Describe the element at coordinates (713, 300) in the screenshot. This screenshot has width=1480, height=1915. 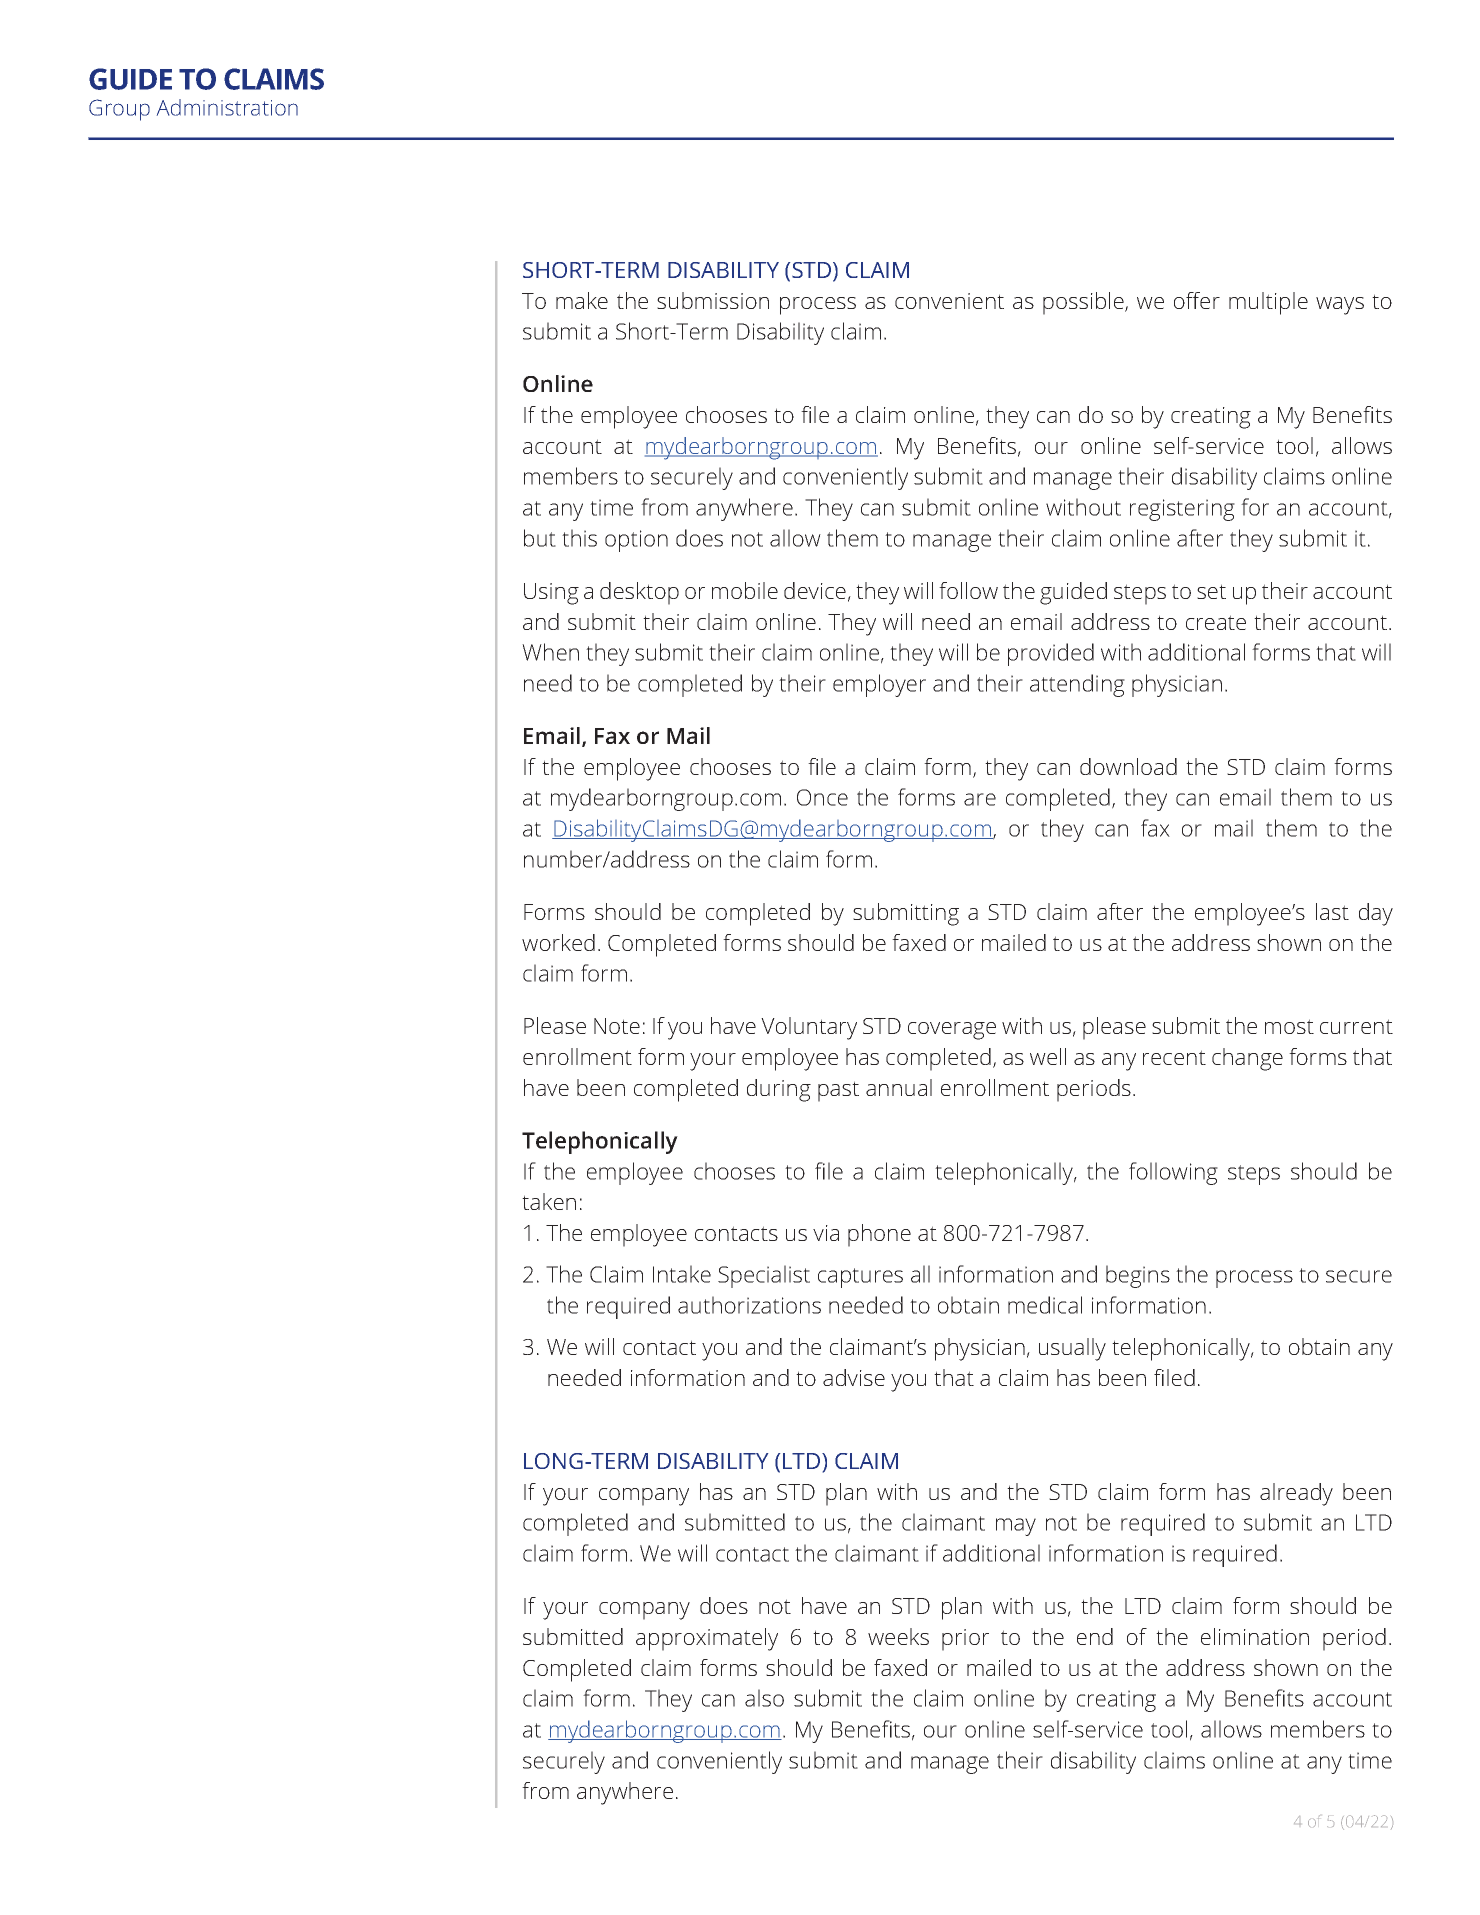
I see `submission` at that location.
